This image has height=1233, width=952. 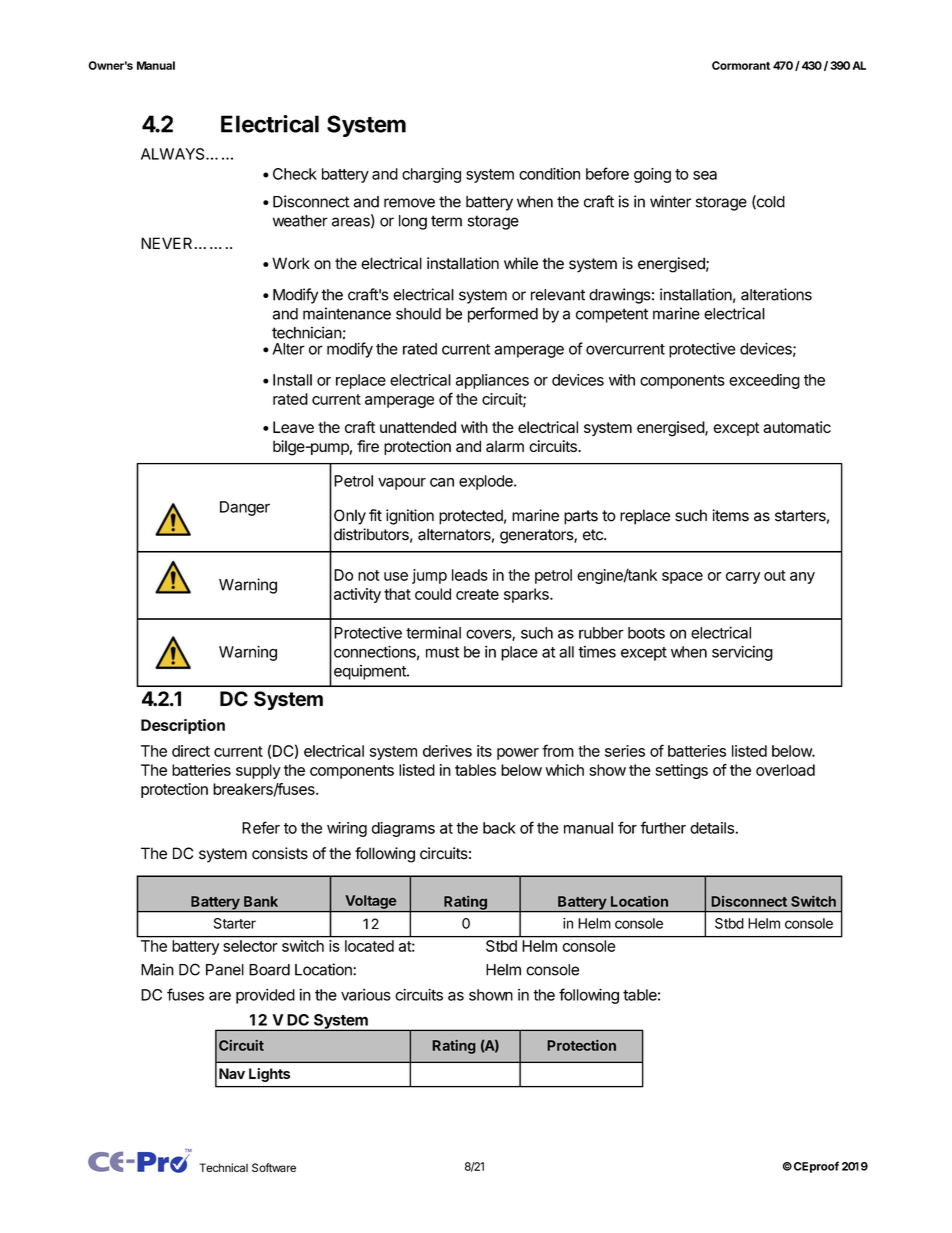 What do you see at coordinates (366, 995) in the image?
I see `various` at bounding box center [366, 995].
